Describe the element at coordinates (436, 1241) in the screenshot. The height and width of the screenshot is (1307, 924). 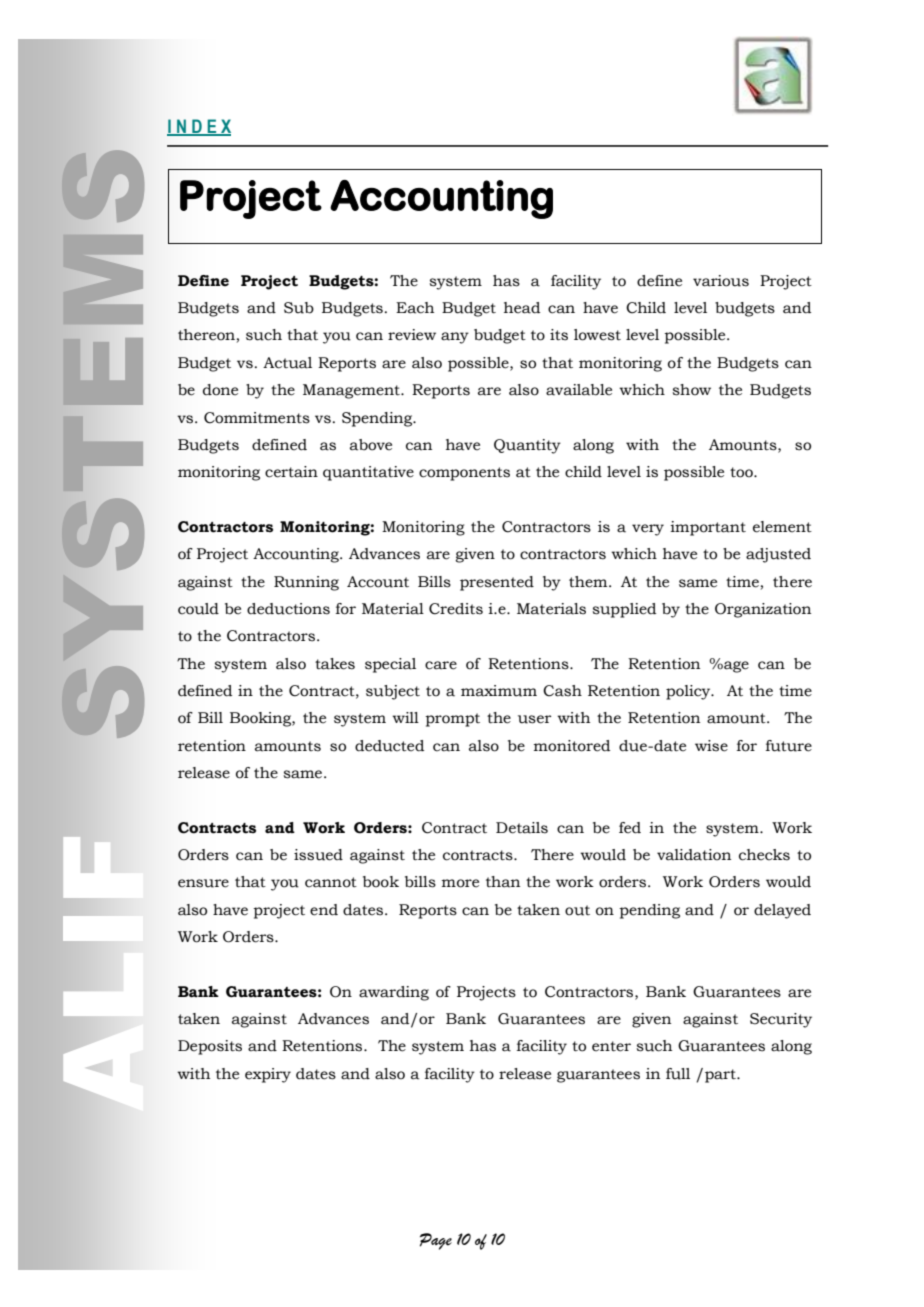
I see `Page` at that location.
